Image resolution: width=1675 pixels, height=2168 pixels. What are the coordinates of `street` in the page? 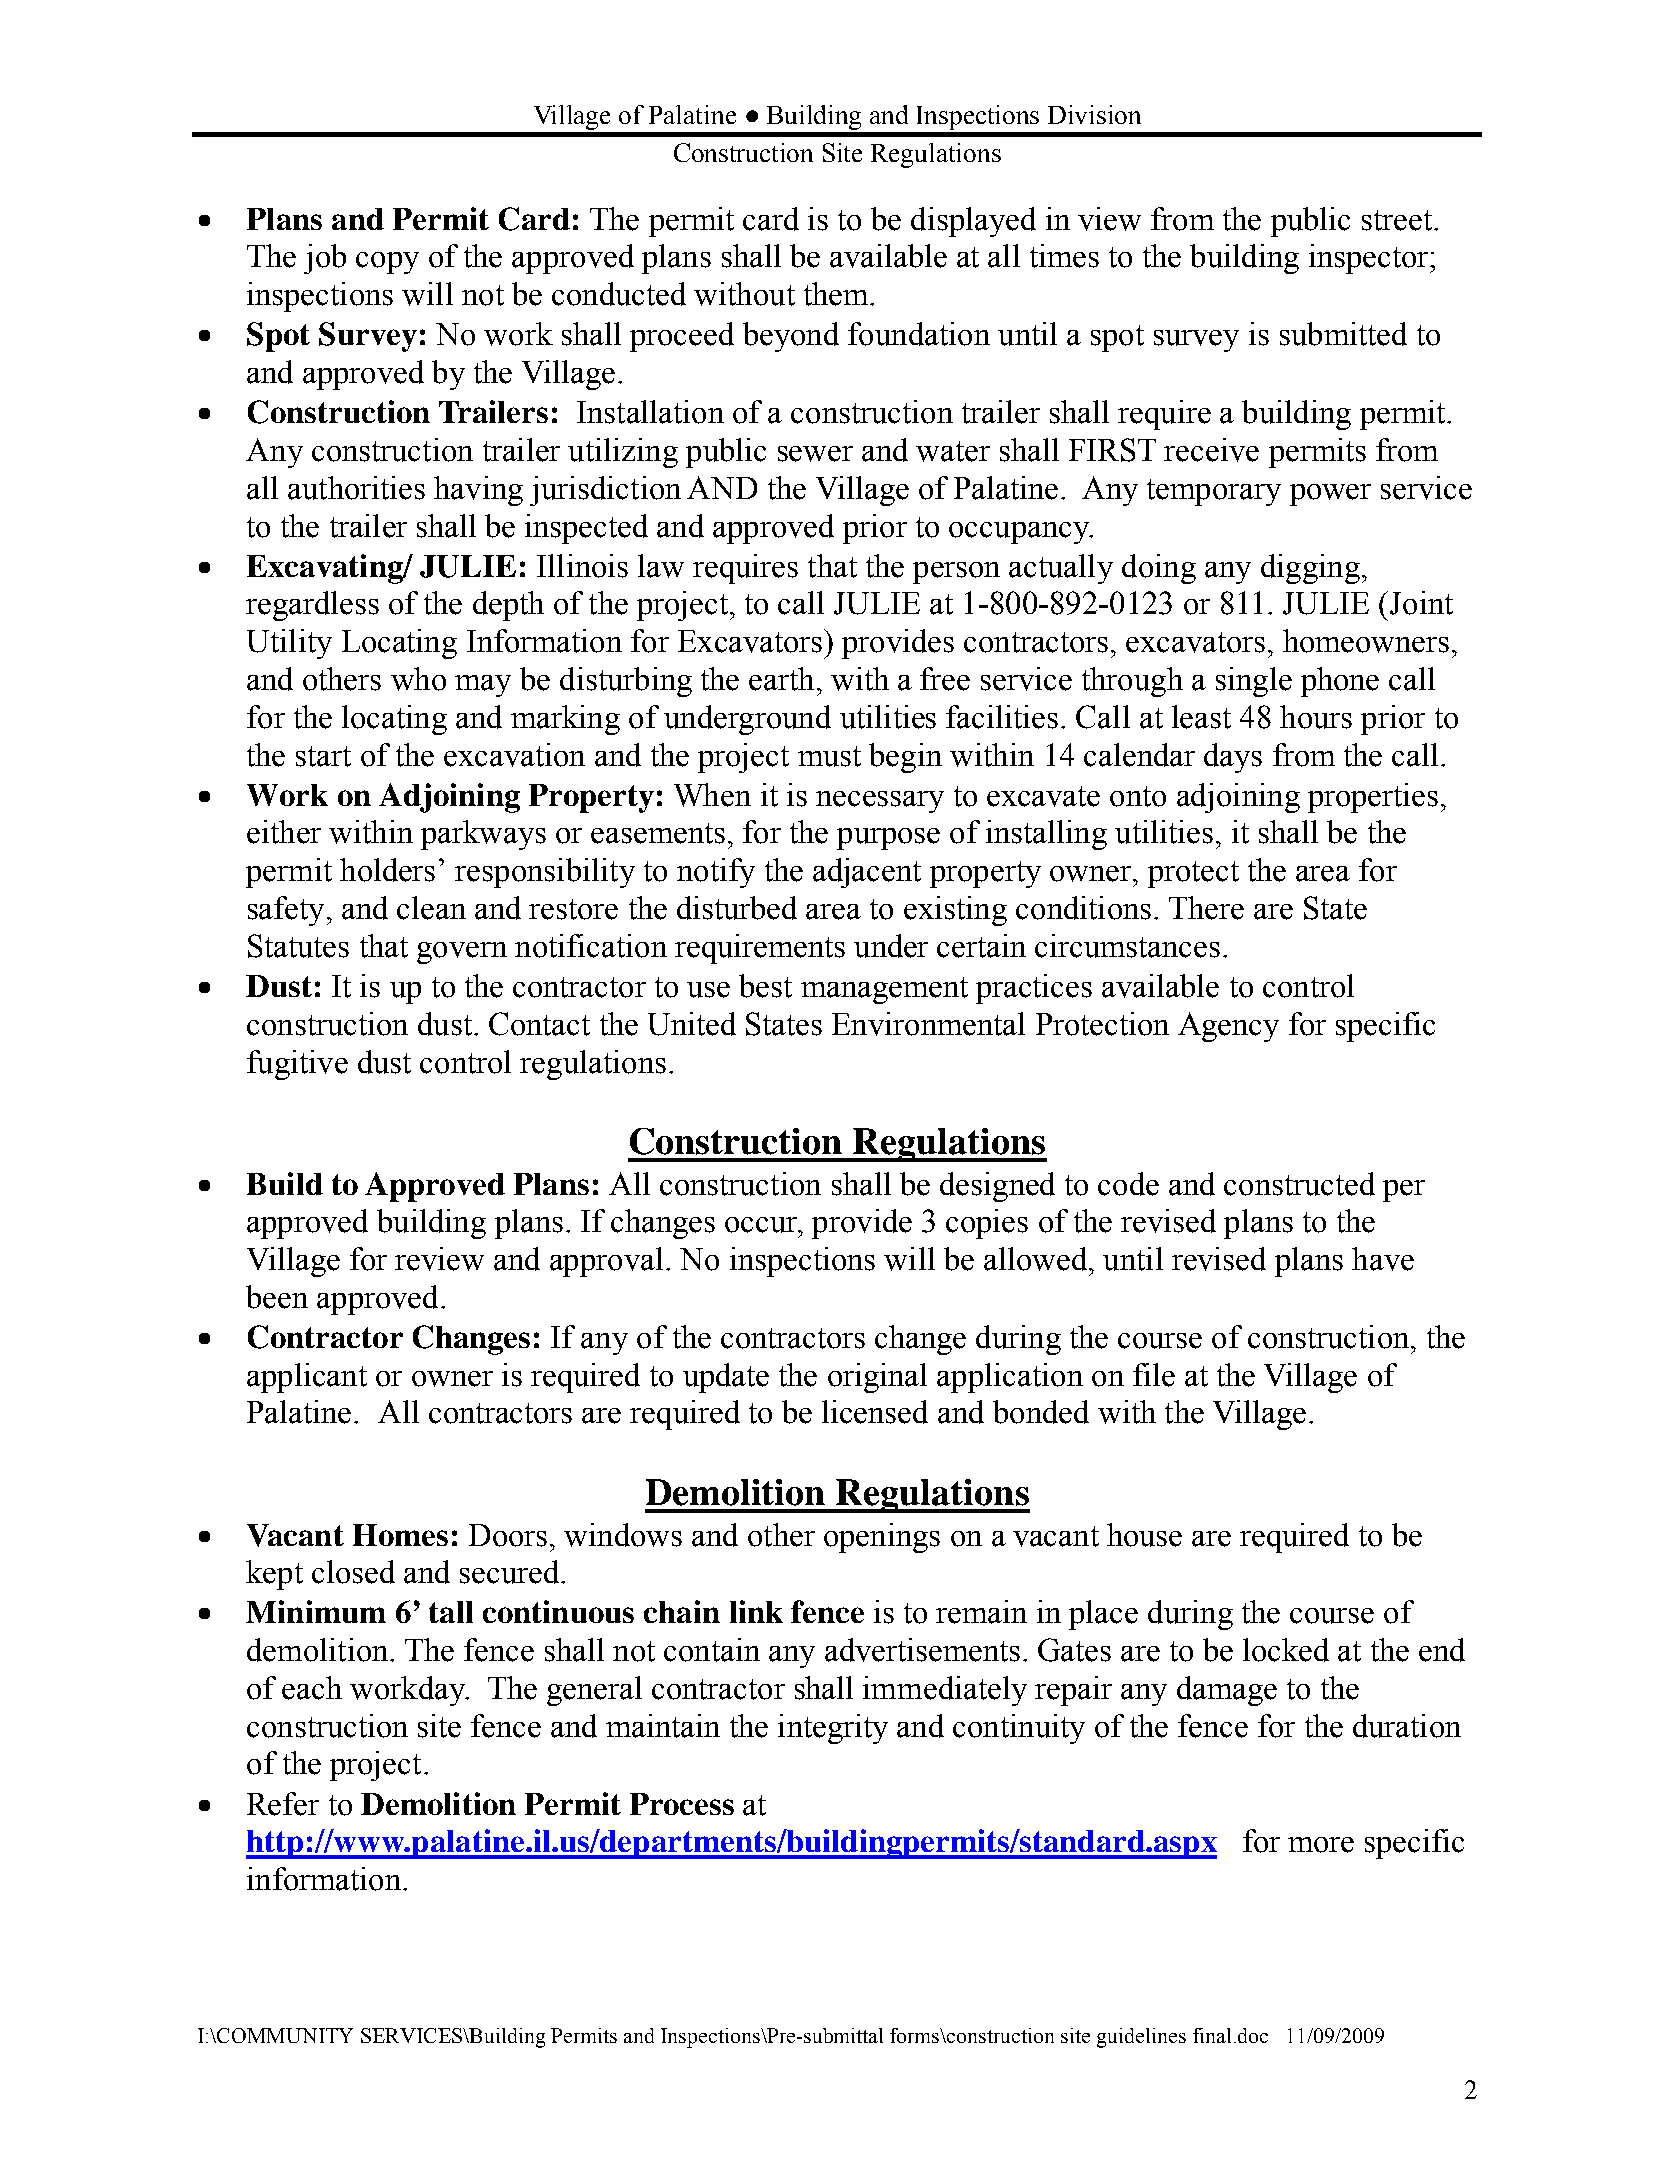 It's located at (1398, 220).
